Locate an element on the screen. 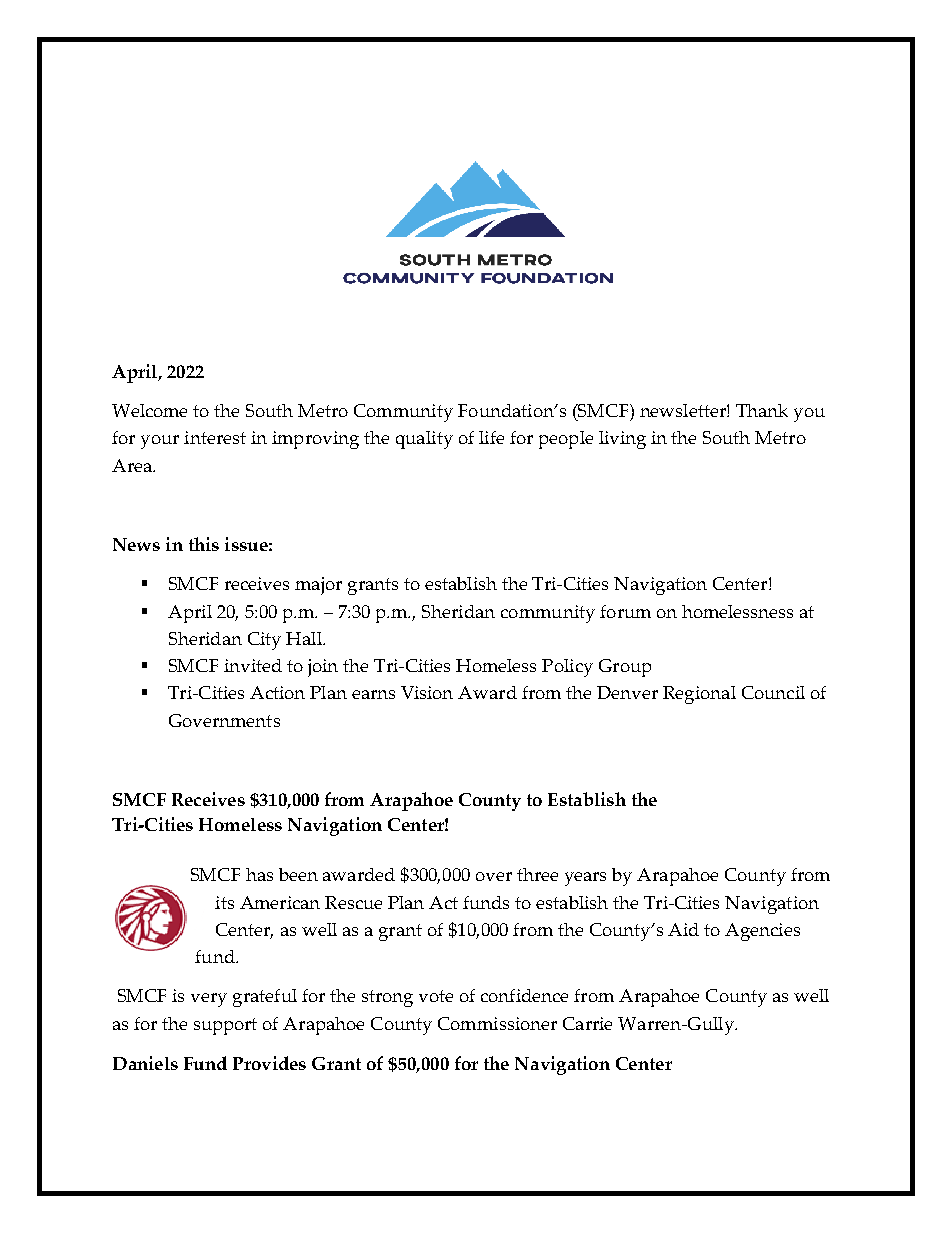  interest is located at coordinates (215, 437).
